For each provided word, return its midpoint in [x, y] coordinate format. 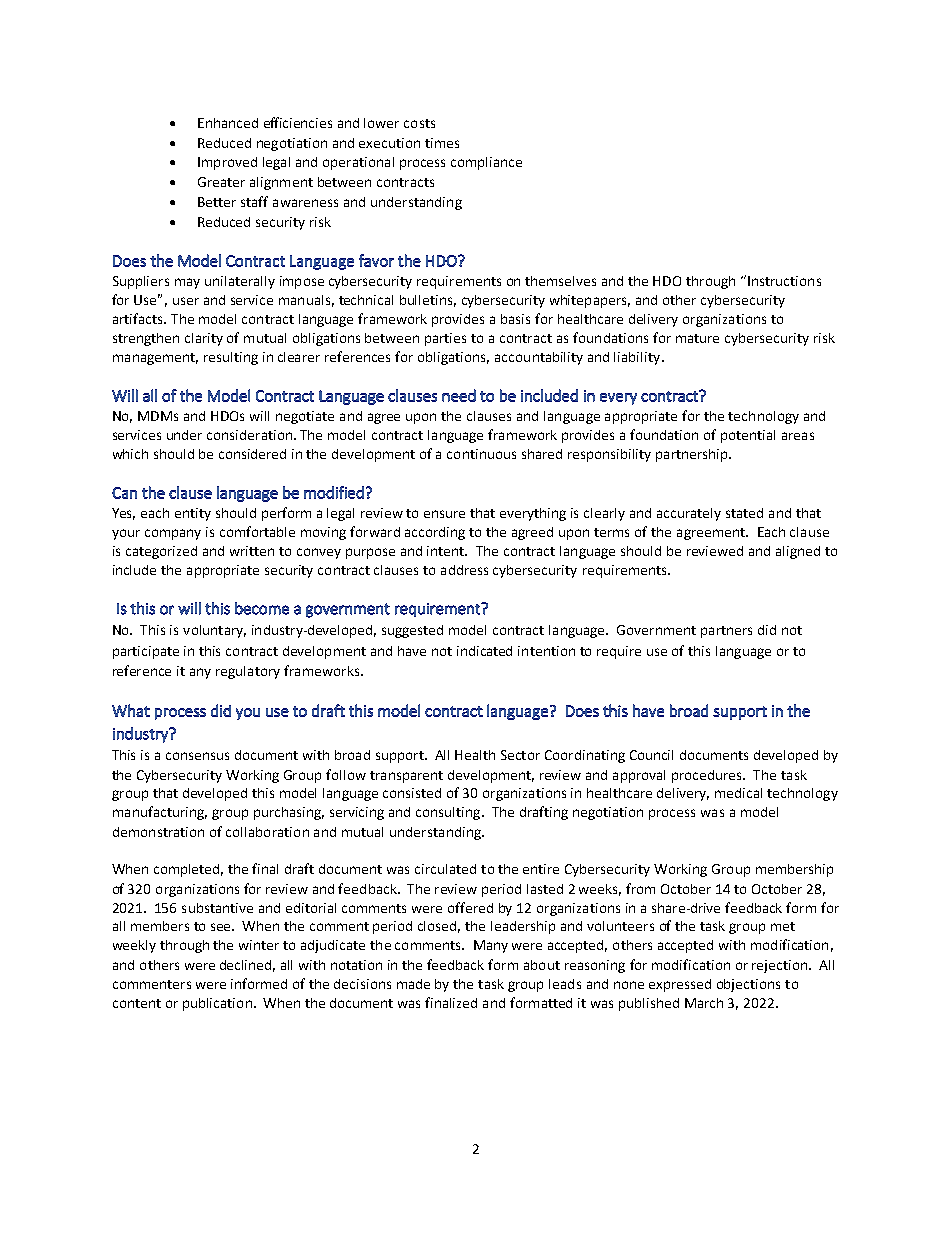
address [464, 570]
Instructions [784, 281]
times [442, 143]
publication [217, 1004]
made [413, 984]
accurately [689, 514]
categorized [161, 552]
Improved [227, 163]
